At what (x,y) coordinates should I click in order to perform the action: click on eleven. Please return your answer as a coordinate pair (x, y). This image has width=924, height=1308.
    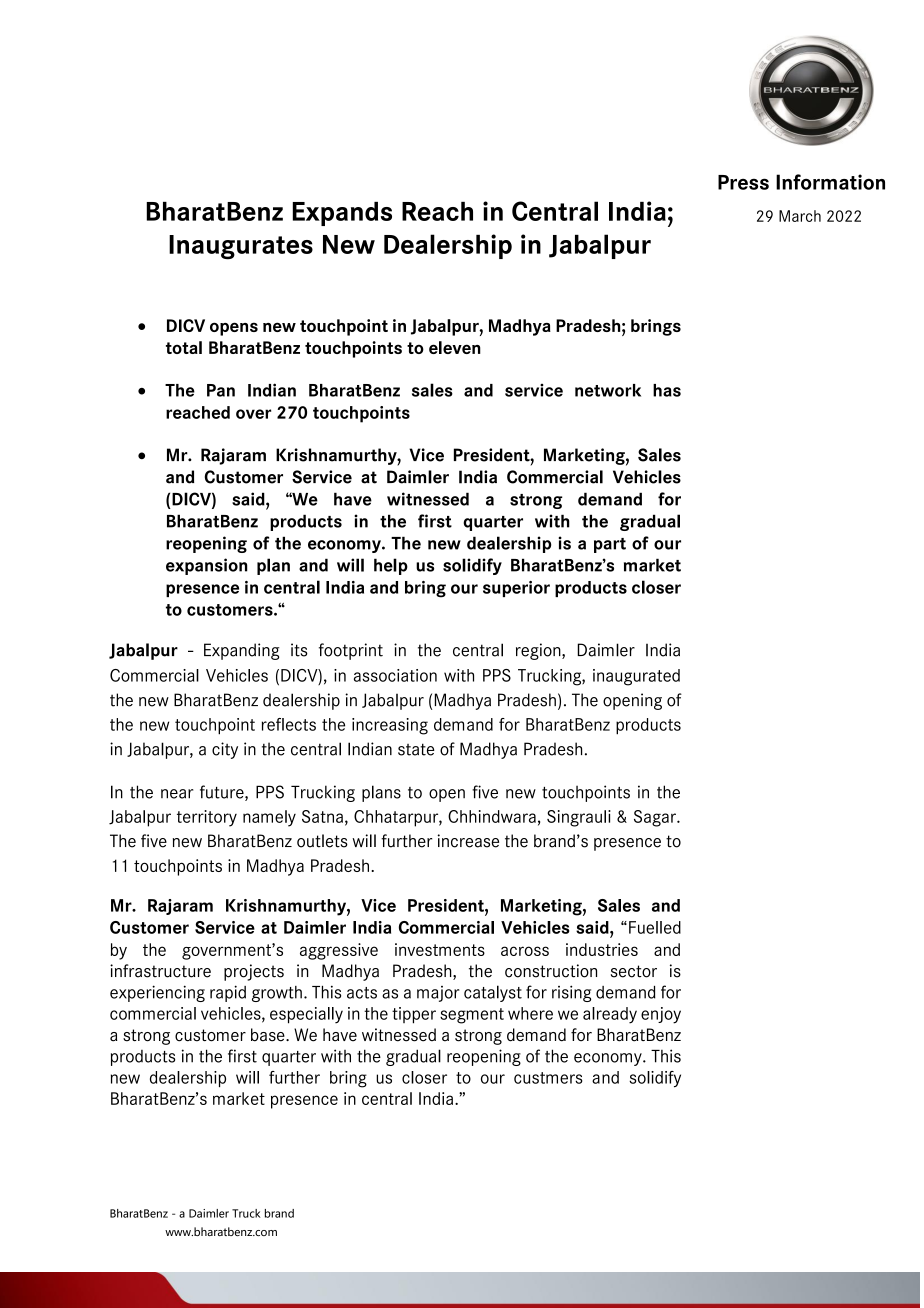
    Looking at the image, I should click on (455, 347).
